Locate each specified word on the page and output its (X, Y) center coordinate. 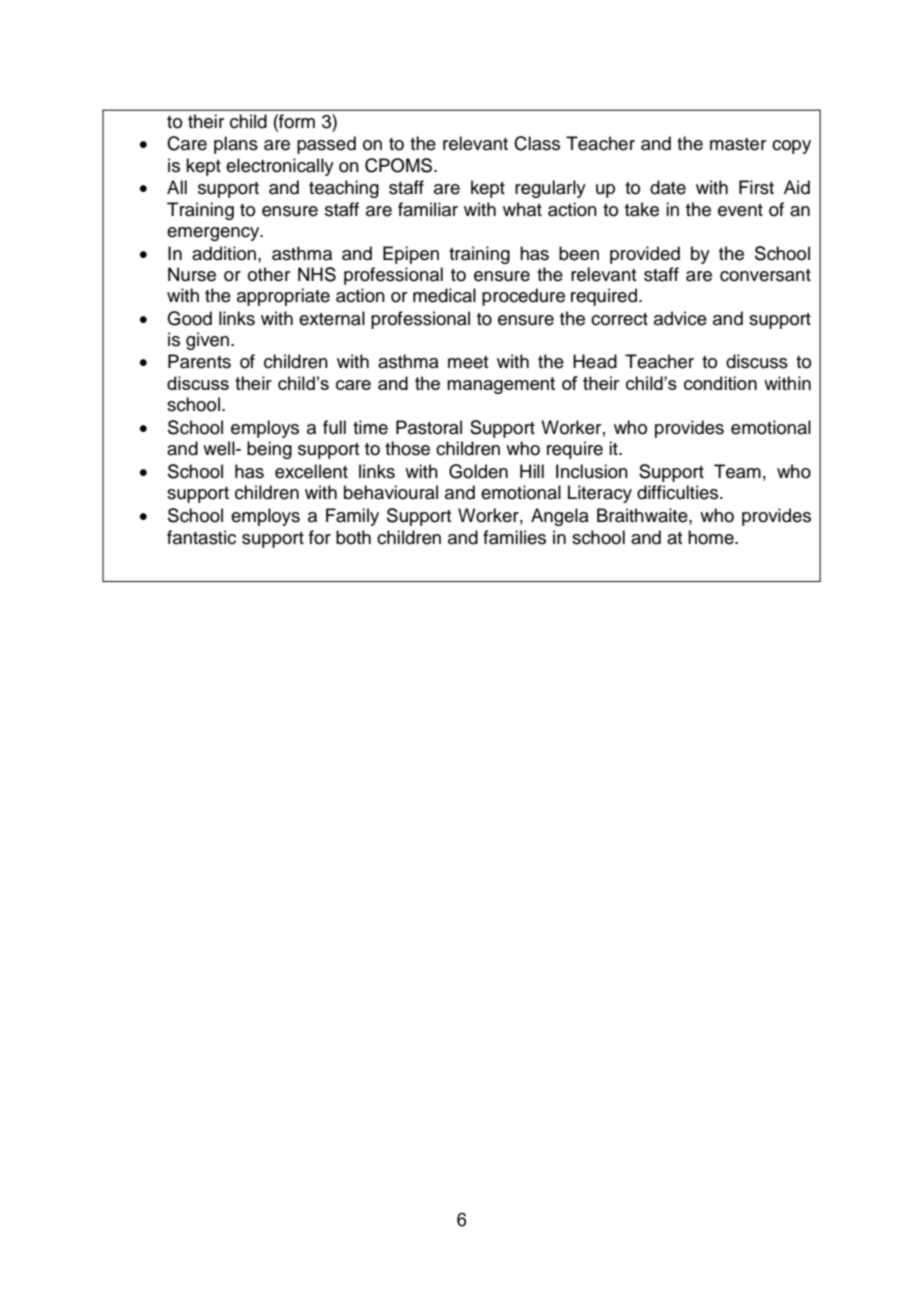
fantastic (201, 537)
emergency (214, 234)
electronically (280, 167)
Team (737, 471)
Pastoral (429, 427)
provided (645, 255)
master (738, 144)
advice (680, 318)
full (334, 427)
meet (468, 362)
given (207, 341)
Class (537, 143)
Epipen (411, 255)
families (514, 537)
